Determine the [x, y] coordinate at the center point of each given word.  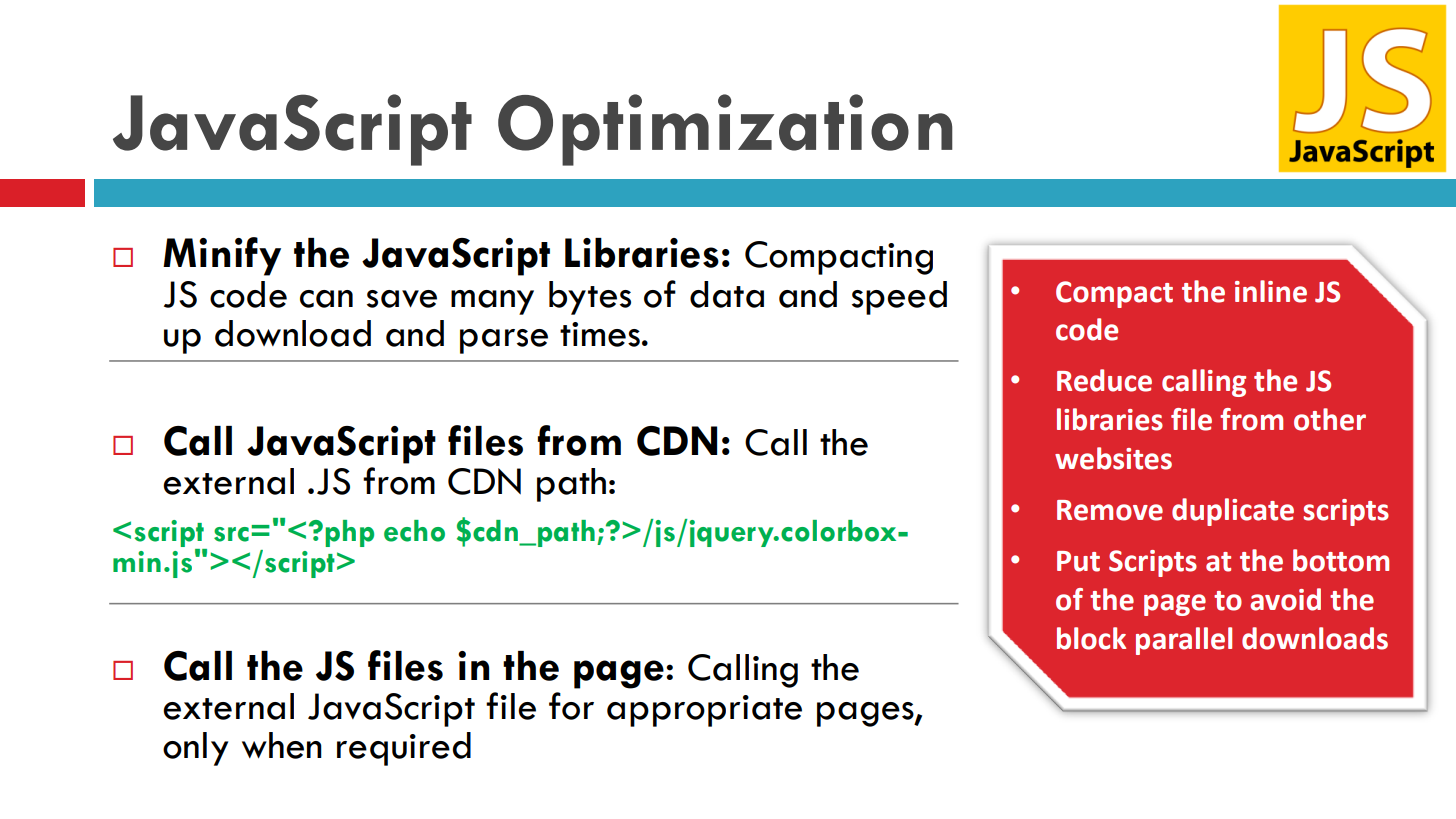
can [326, 299]
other [1330, 419]
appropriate [704, 711]
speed [899, 298]
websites [1113, 458]
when [282, 745]
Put [1078, 561]
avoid [1285, 599]
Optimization [725, 130]
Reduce [1104, 380]
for [571, 706]
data [727, 294]
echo [414, 531]
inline [1271, 291]
